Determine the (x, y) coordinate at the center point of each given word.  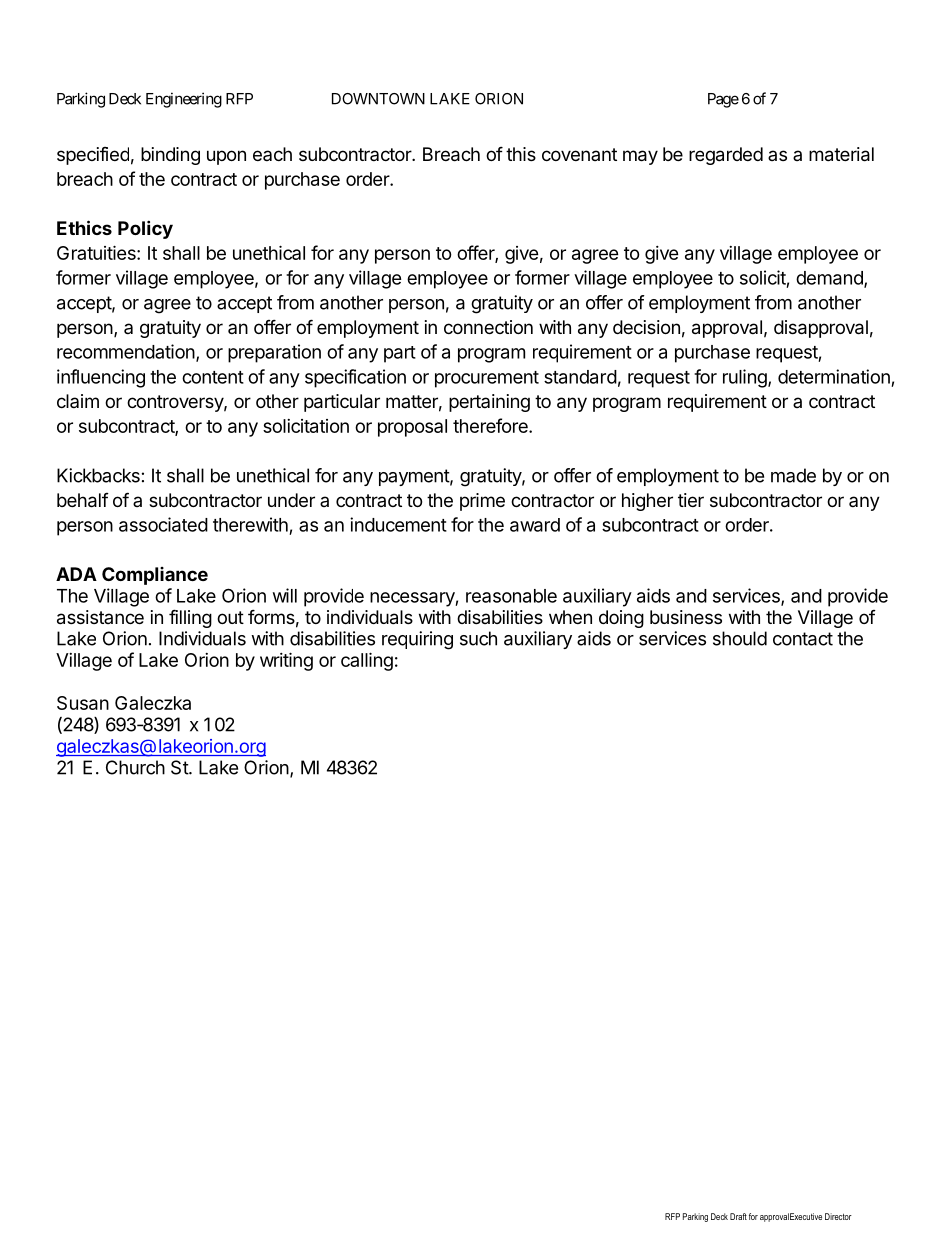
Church (135, 767)
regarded (726, 156)
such (478, 638)
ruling (745, 378)
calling (367, 661)
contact (803, 639)
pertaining (489, 403)
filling (190, 618)
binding (170, 156)
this (521, 154)
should (740, 638)
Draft (738, 1216)
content (213, 377)
